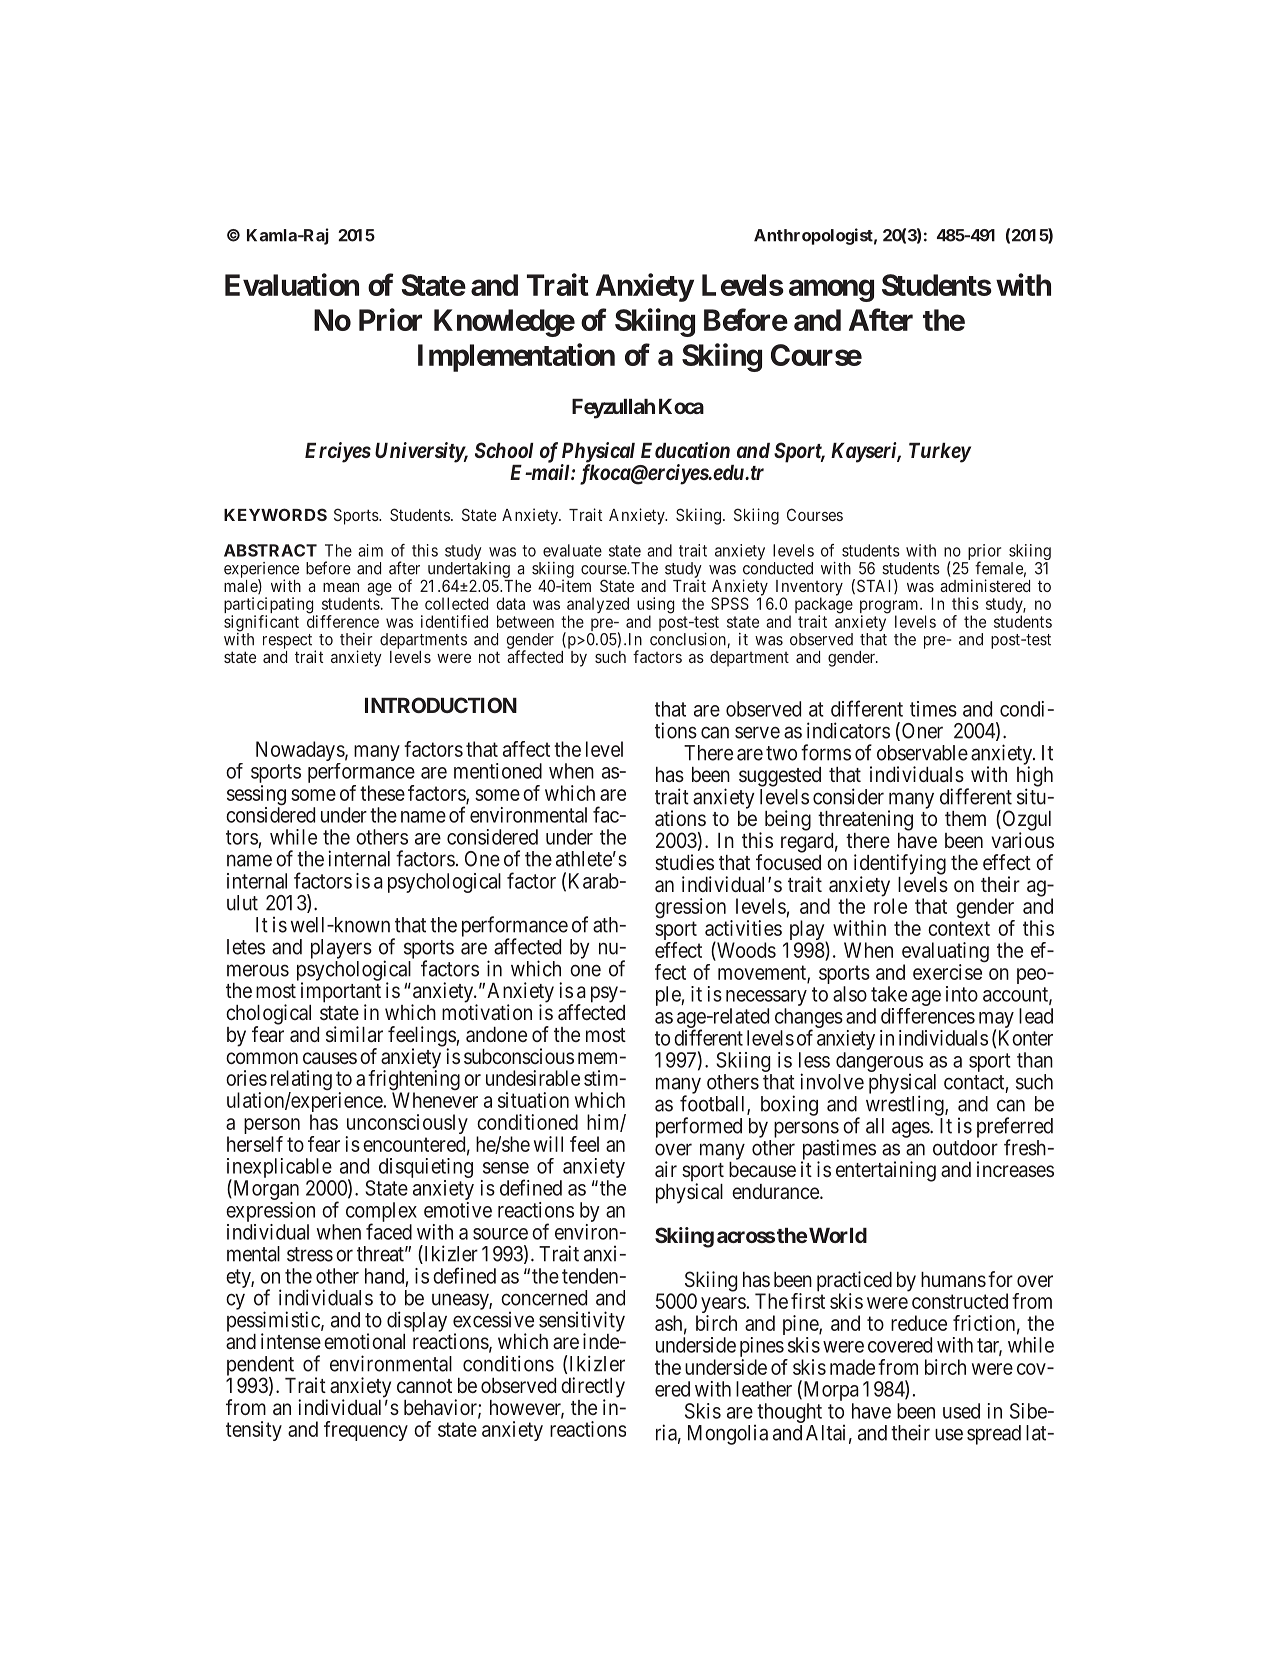 The height and width of the document is (1655, 1279). Describe the element at coordinates (366, 1431) in the document. I see `frequency` at that location.
